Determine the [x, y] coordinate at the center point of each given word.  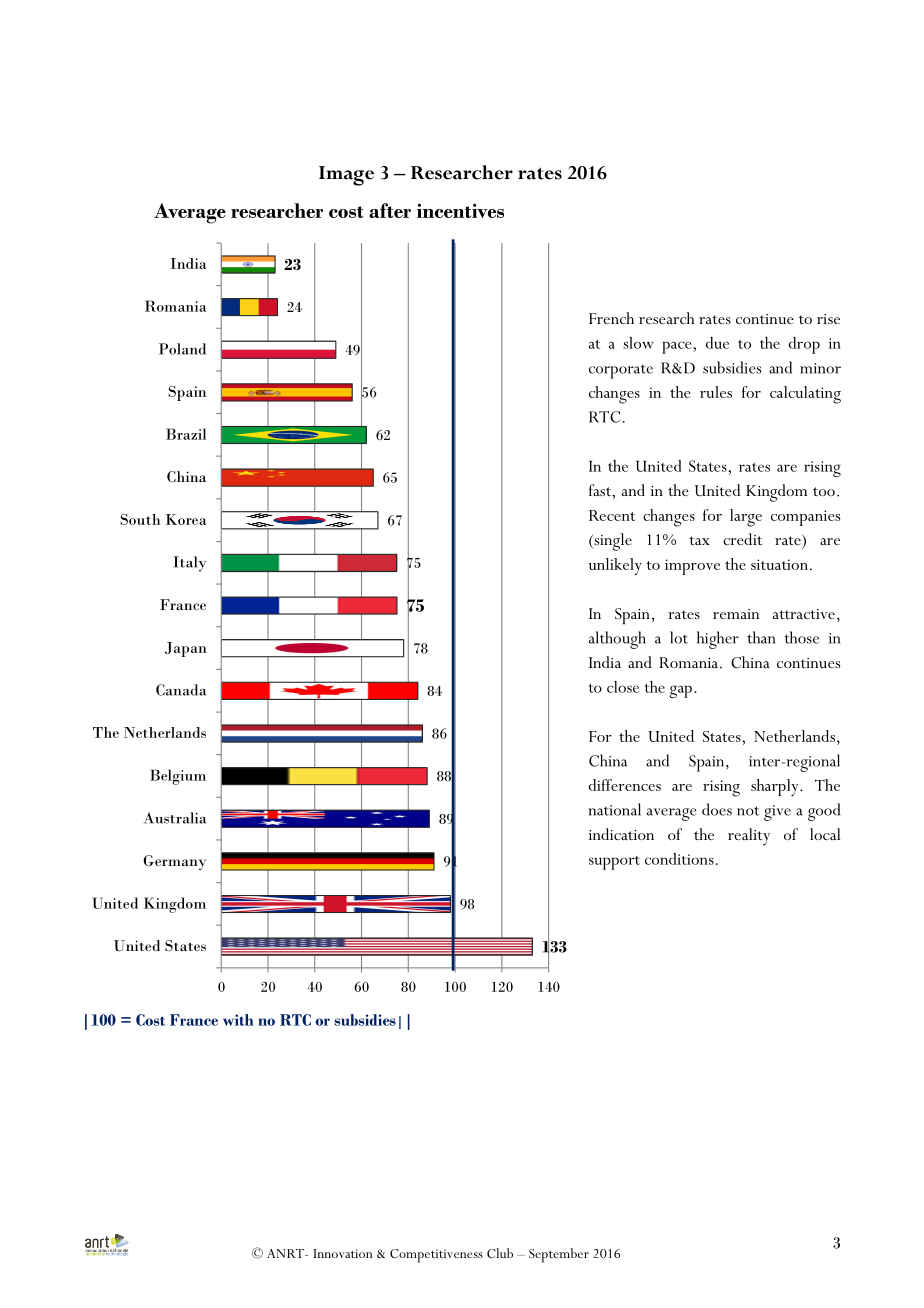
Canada [181, 690]
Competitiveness [436, 1256]
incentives [460, 210]
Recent [612, 515]
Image [346, 176]
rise [828, 319]
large [746, 518]
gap [681, 691]
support [614, 863]
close [623, 687]
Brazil [186, 434]
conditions [679, 859]
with [238, 1020]
